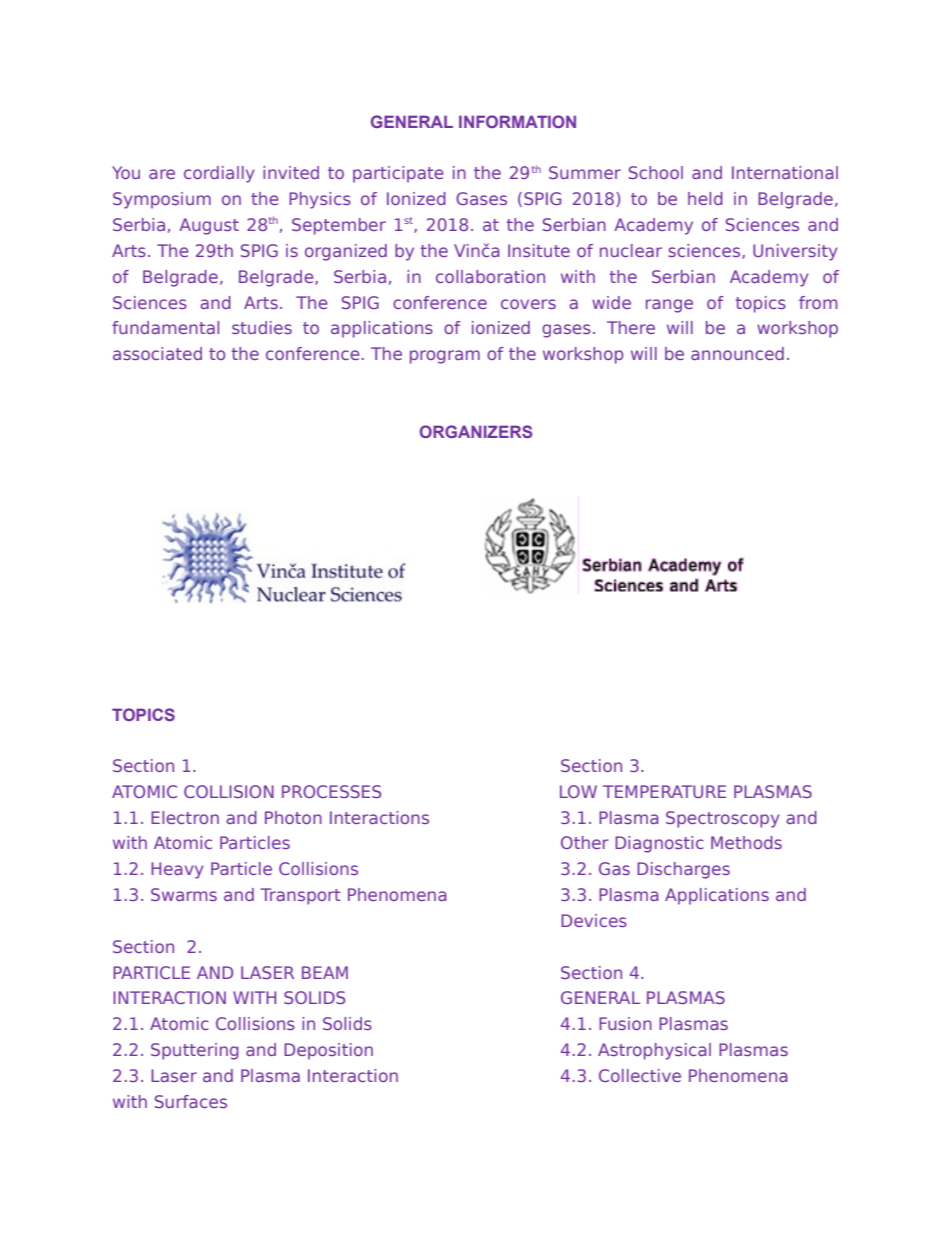  I want to click on Astrophysical, so click(654, 1051).
